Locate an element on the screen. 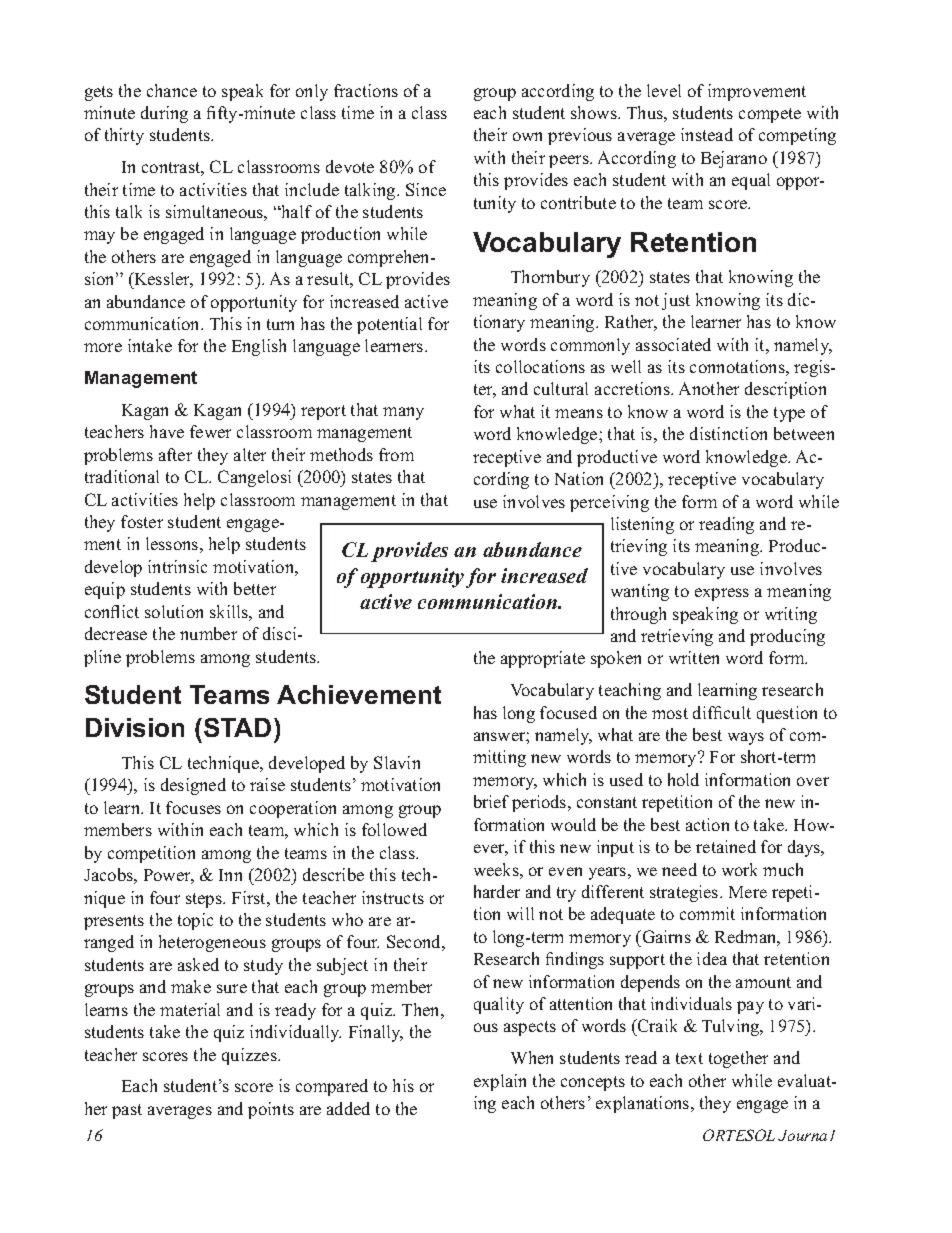 This screenshot has width=952, height=1233. instead is located at coordinates (707, 134).
